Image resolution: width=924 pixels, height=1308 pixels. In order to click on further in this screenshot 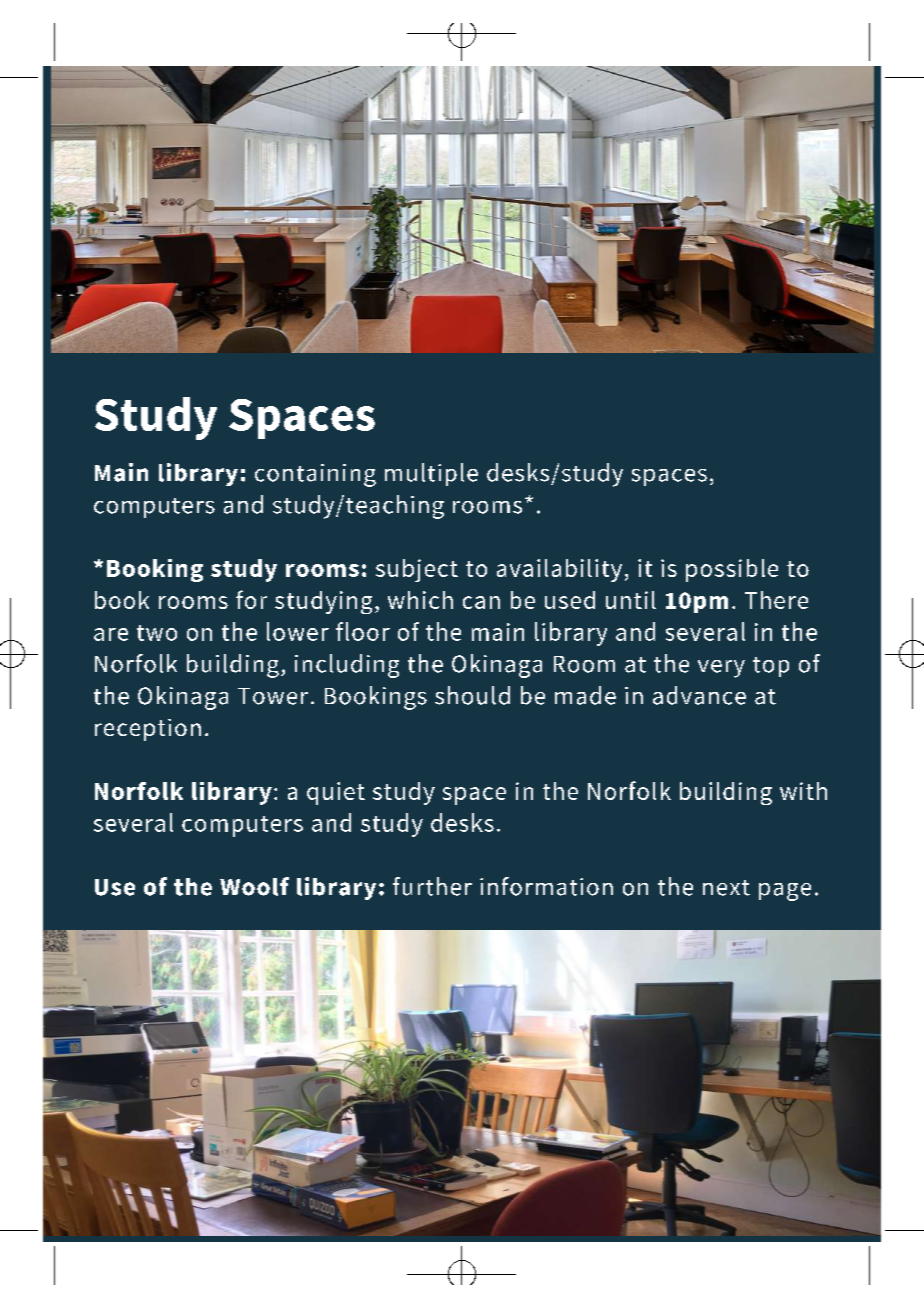, I will do `click(432, 886)`.
